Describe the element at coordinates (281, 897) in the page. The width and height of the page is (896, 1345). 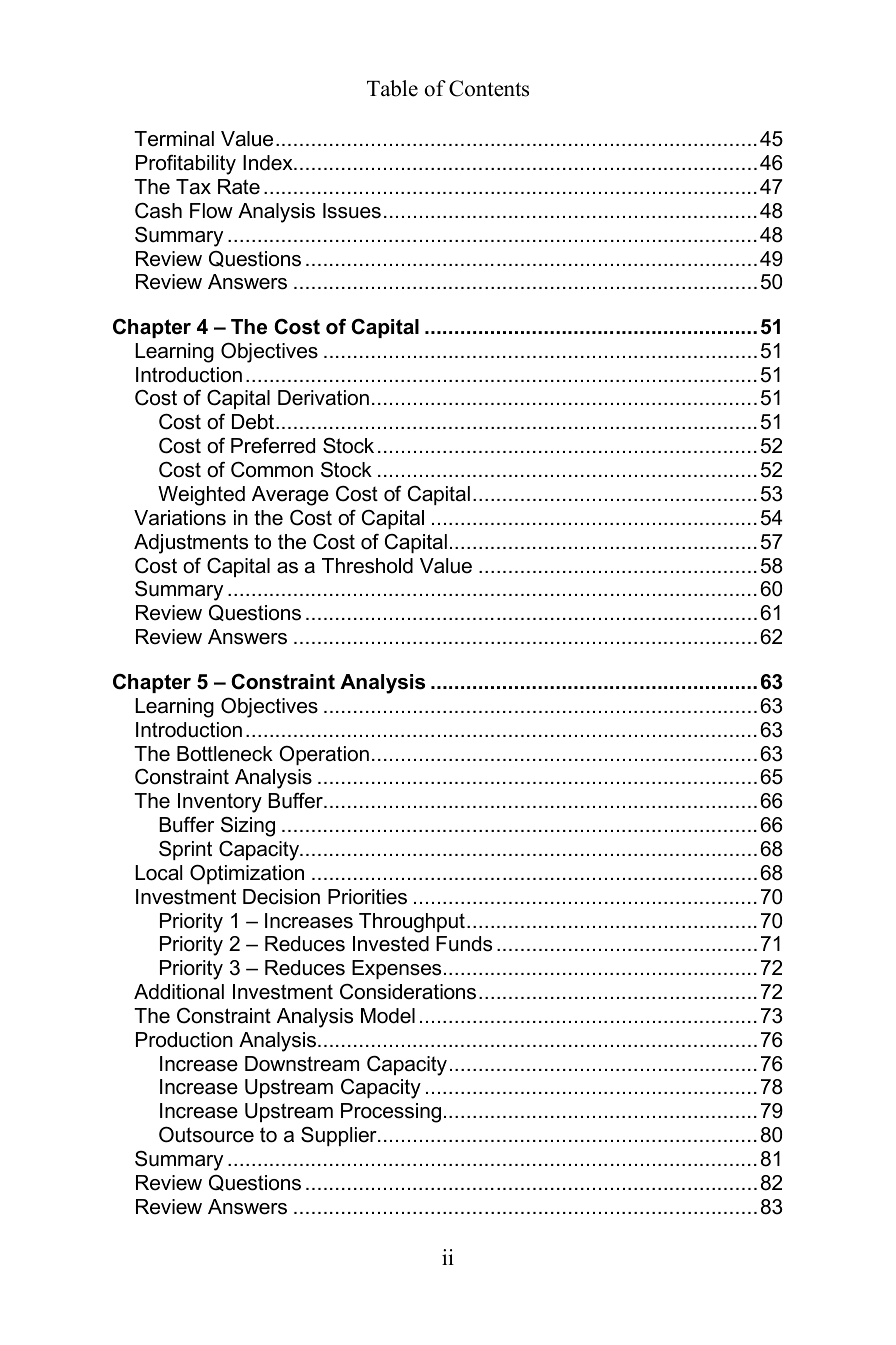
I see `Decision` at that location.
